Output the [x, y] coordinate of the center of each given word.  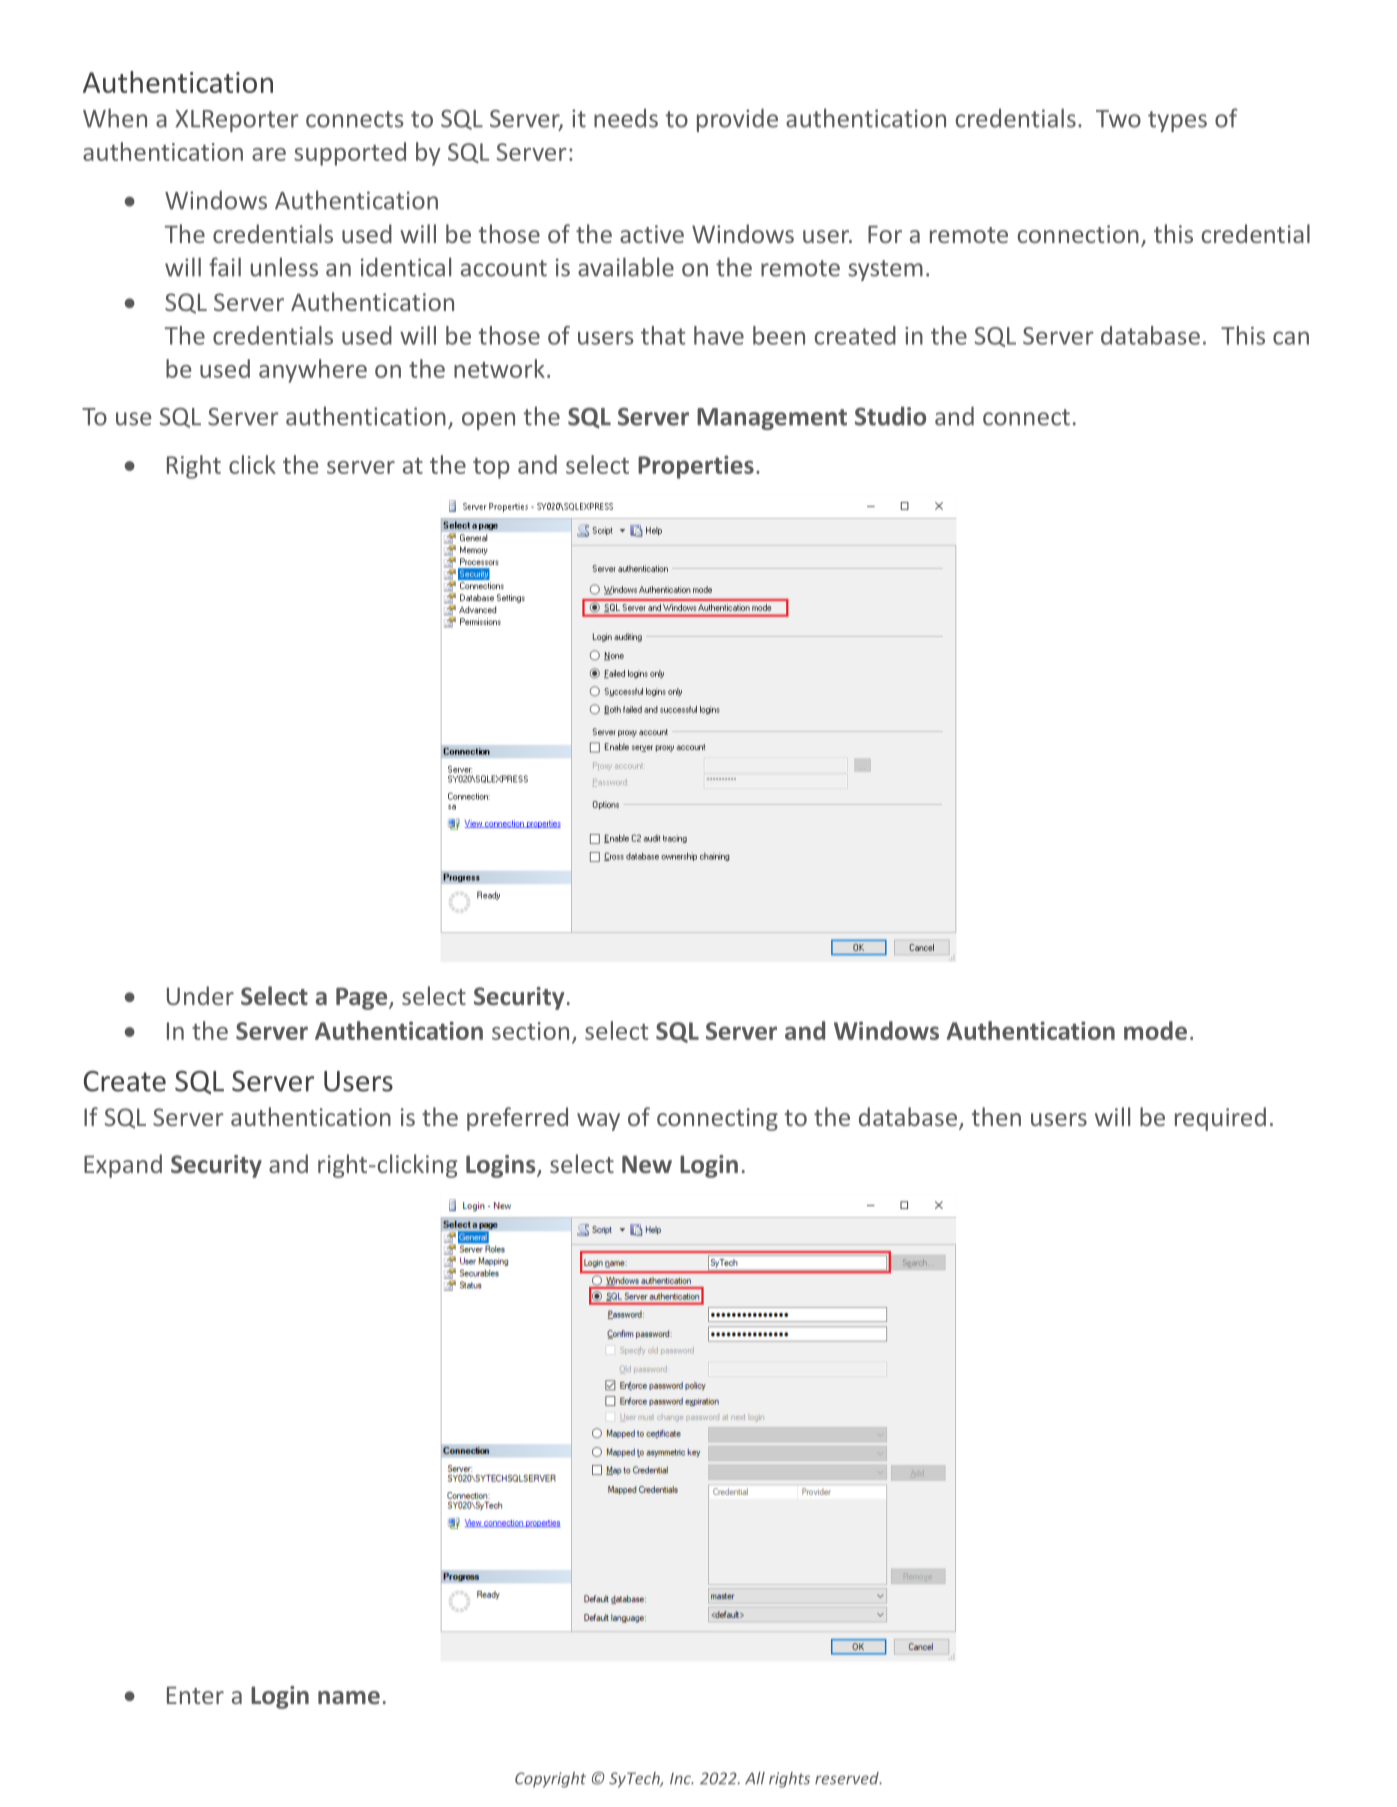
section [530, 1031]
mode [1155, 1030]
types [1177, 121]
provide [737, 120]
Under [200, 995]
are [269, 154]
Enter [195, 1695]
